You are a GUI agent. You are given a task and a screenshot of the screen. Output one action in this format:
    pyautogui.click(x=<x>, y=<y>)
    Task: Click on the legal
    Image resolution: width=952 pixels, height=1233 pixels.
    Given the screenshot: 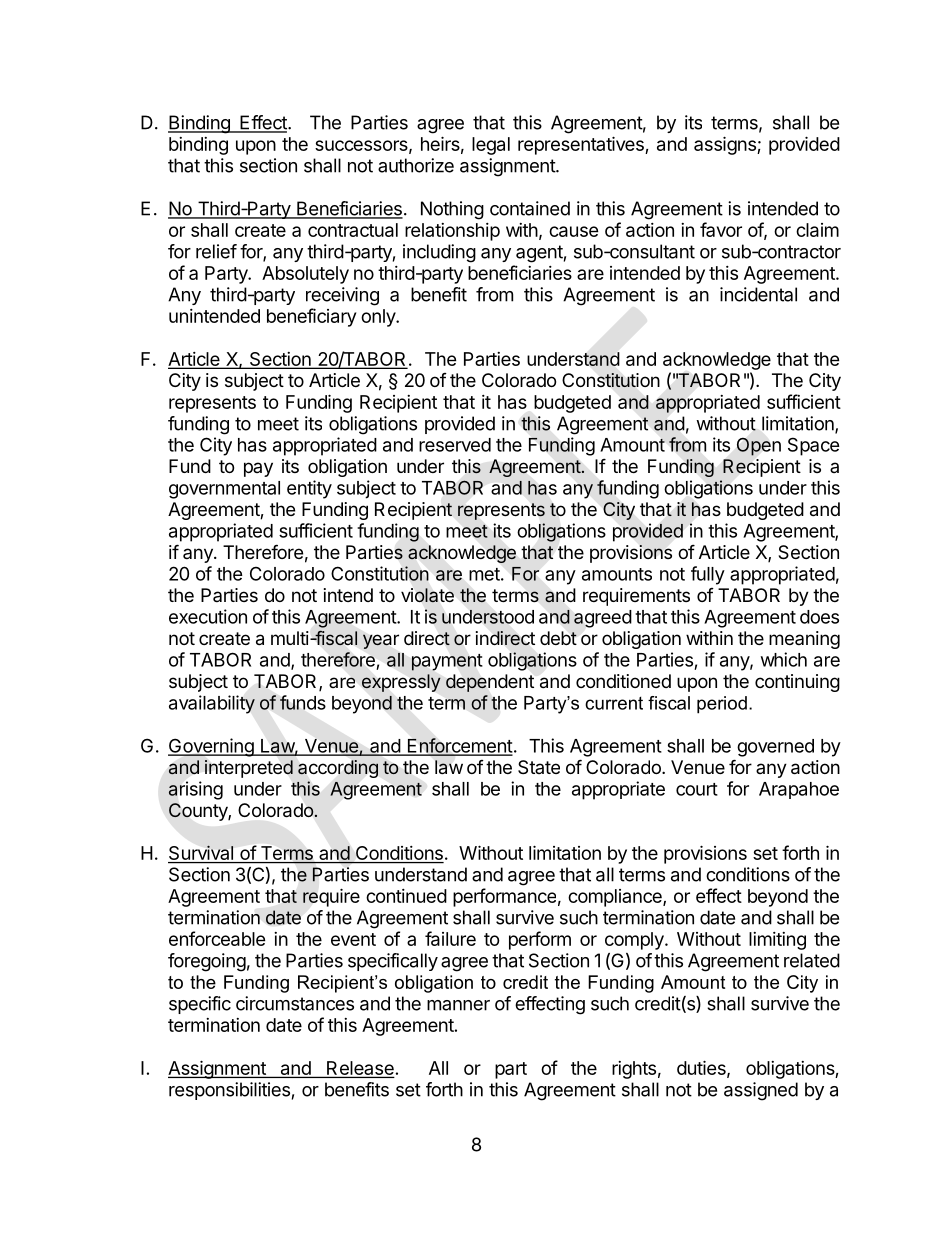 What is the action you would take?
    pyautogui.click(x=491, y=146)
